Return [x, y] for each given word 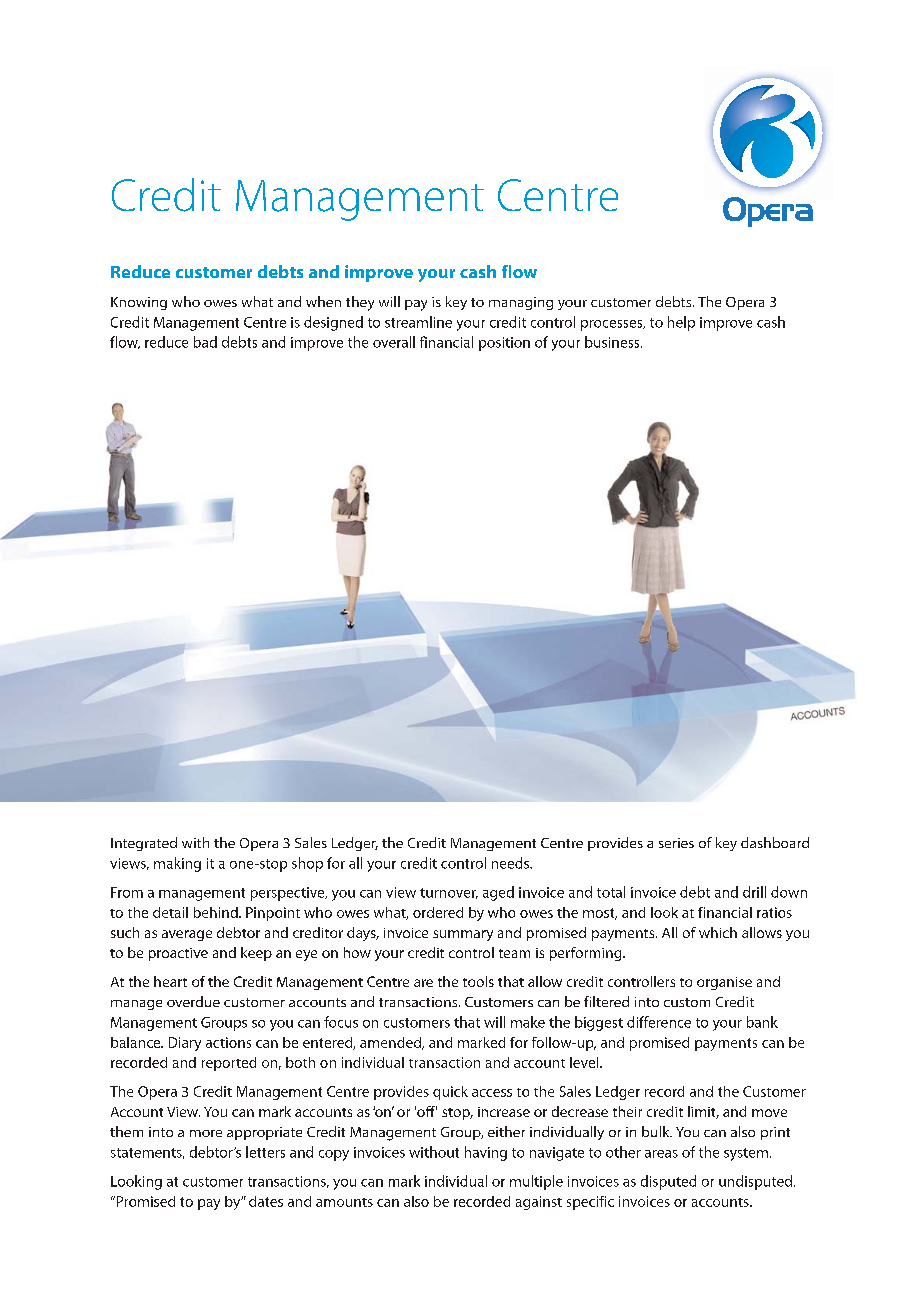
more [206, 1133]
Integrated [144, 844]
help [681, 323]
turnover [449, 893]
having [486, 1153]
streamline [418, 322]
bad [205, 342]
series [676, 843]
